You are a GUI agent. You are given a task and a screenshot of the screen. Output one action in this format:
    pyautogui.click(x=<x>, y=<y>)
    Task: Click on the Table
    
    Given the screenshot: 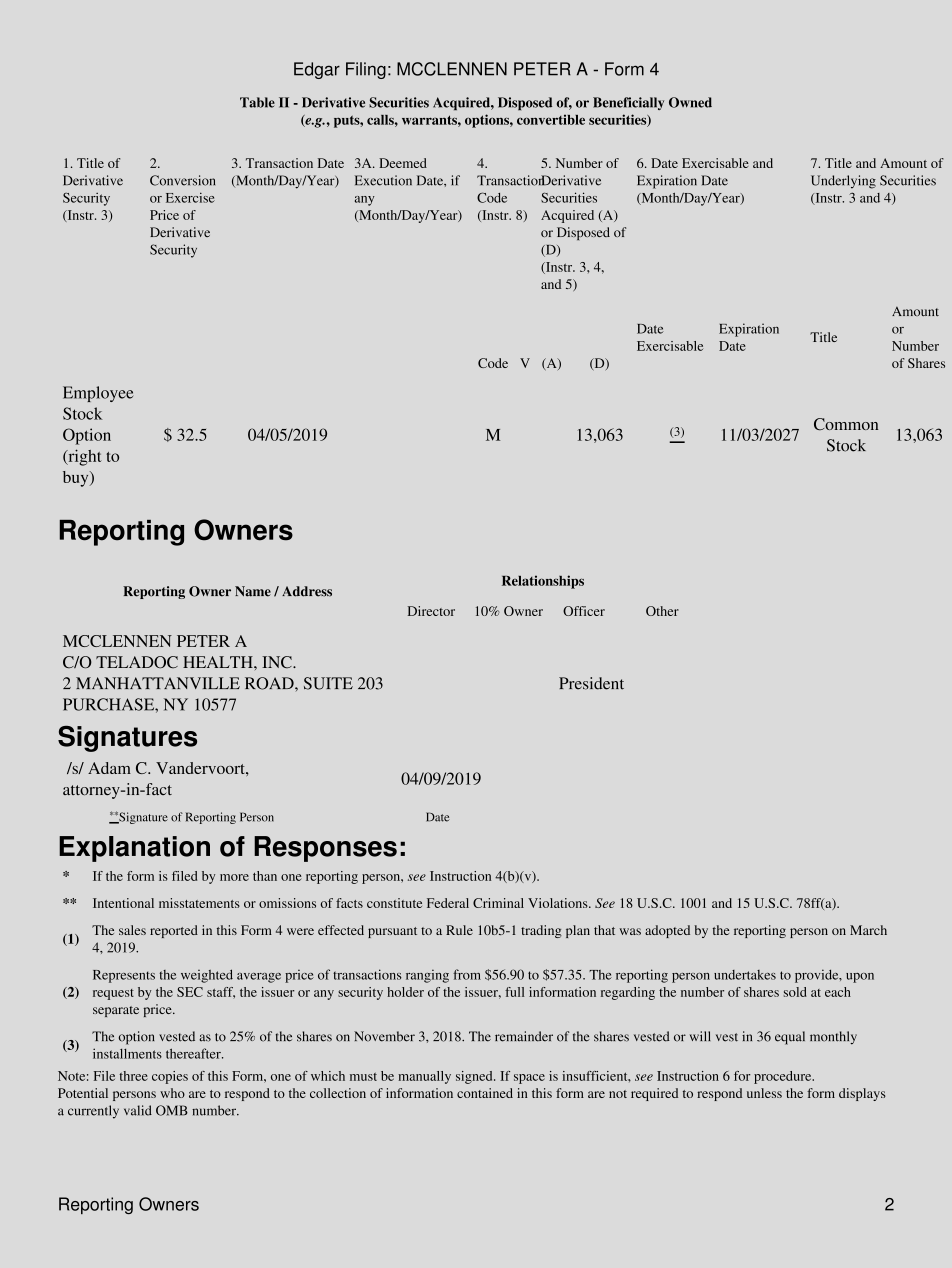 What is the action you would take?
    pyautogui.click(x=257, y=102)
